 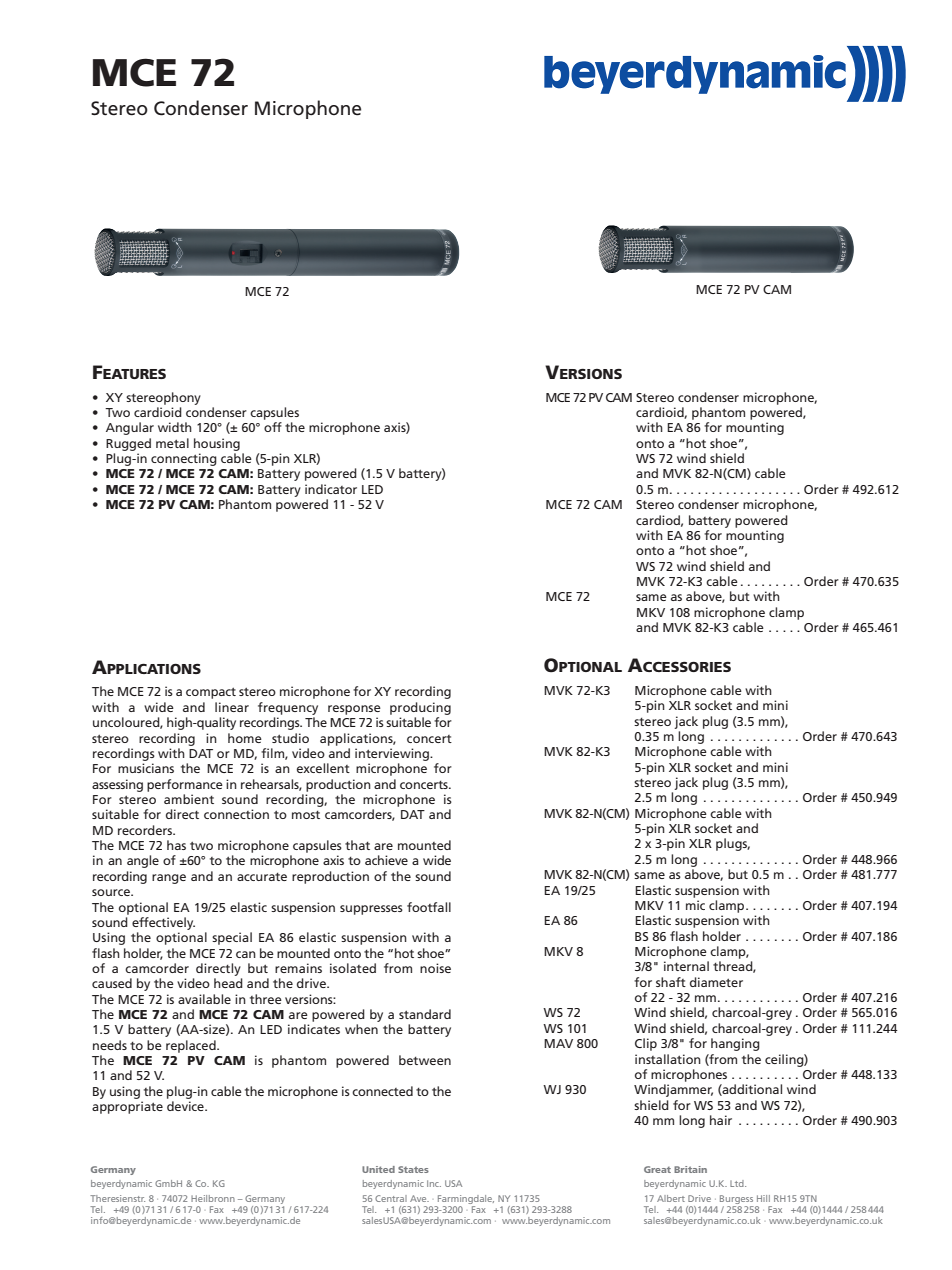 I want to click on producing, so click(x=420, y=708).
